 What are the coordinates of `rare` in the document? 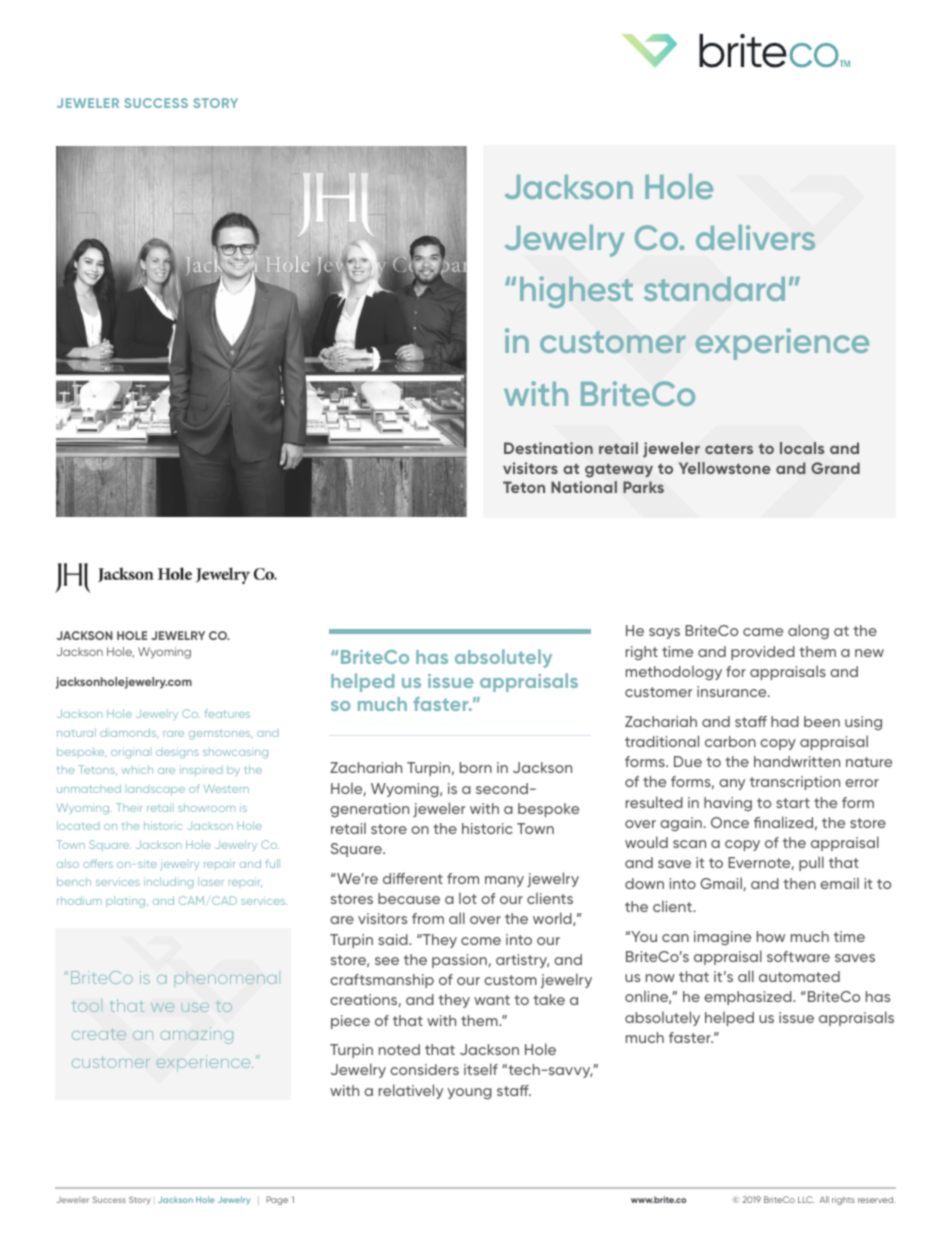 It's located at (173, 734).
